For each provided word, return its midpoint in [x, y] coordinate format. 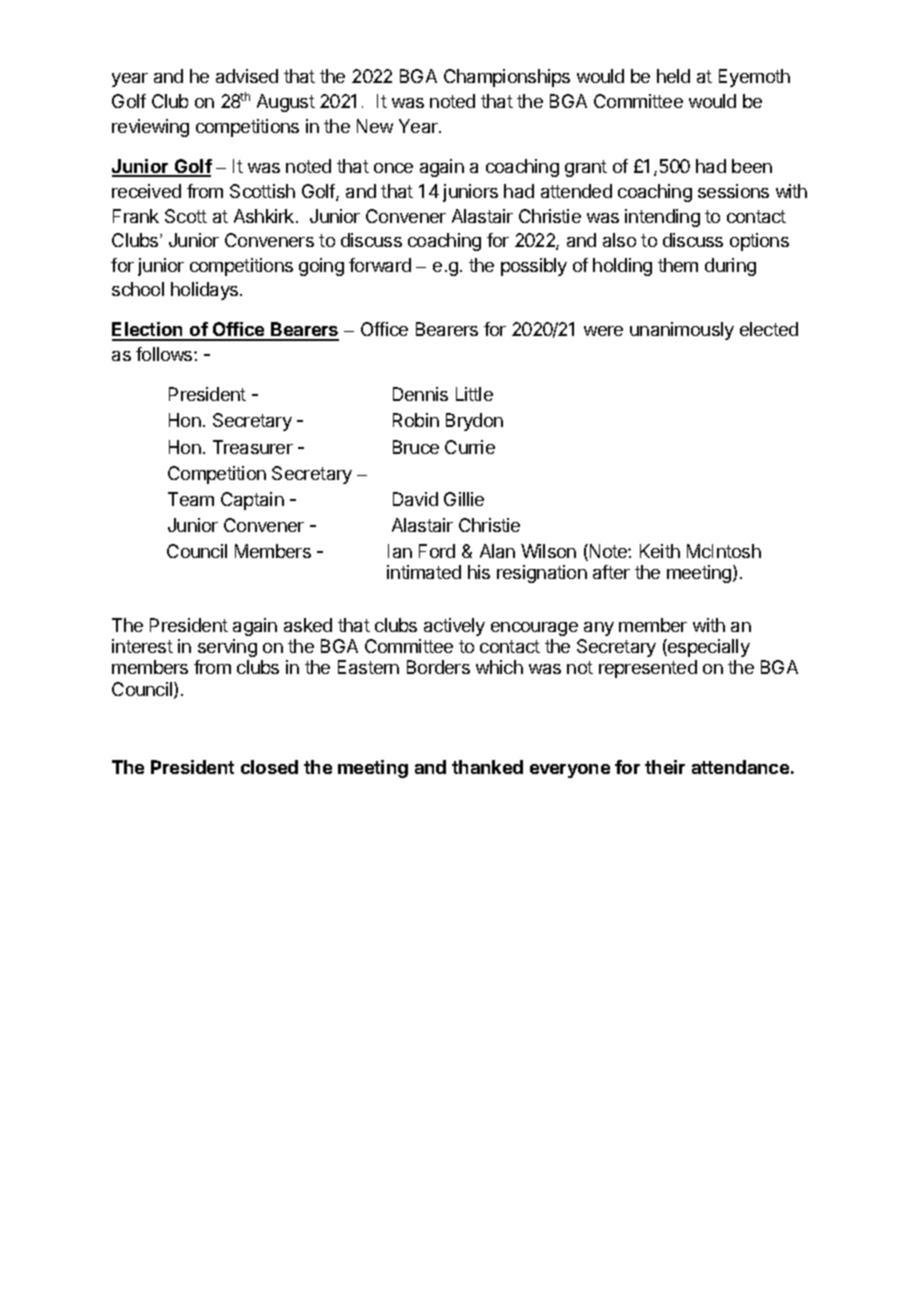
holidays [204, 291]
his [479, 572]
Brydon [474, 422]
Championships [507, 78]
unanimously [682, 331]
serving [227, 648]
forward [380, 265]
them [678, 265]
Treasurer [253, 447]
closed [269, 767]
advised [247, 76]
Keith [660, 551]
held [673, 76]
